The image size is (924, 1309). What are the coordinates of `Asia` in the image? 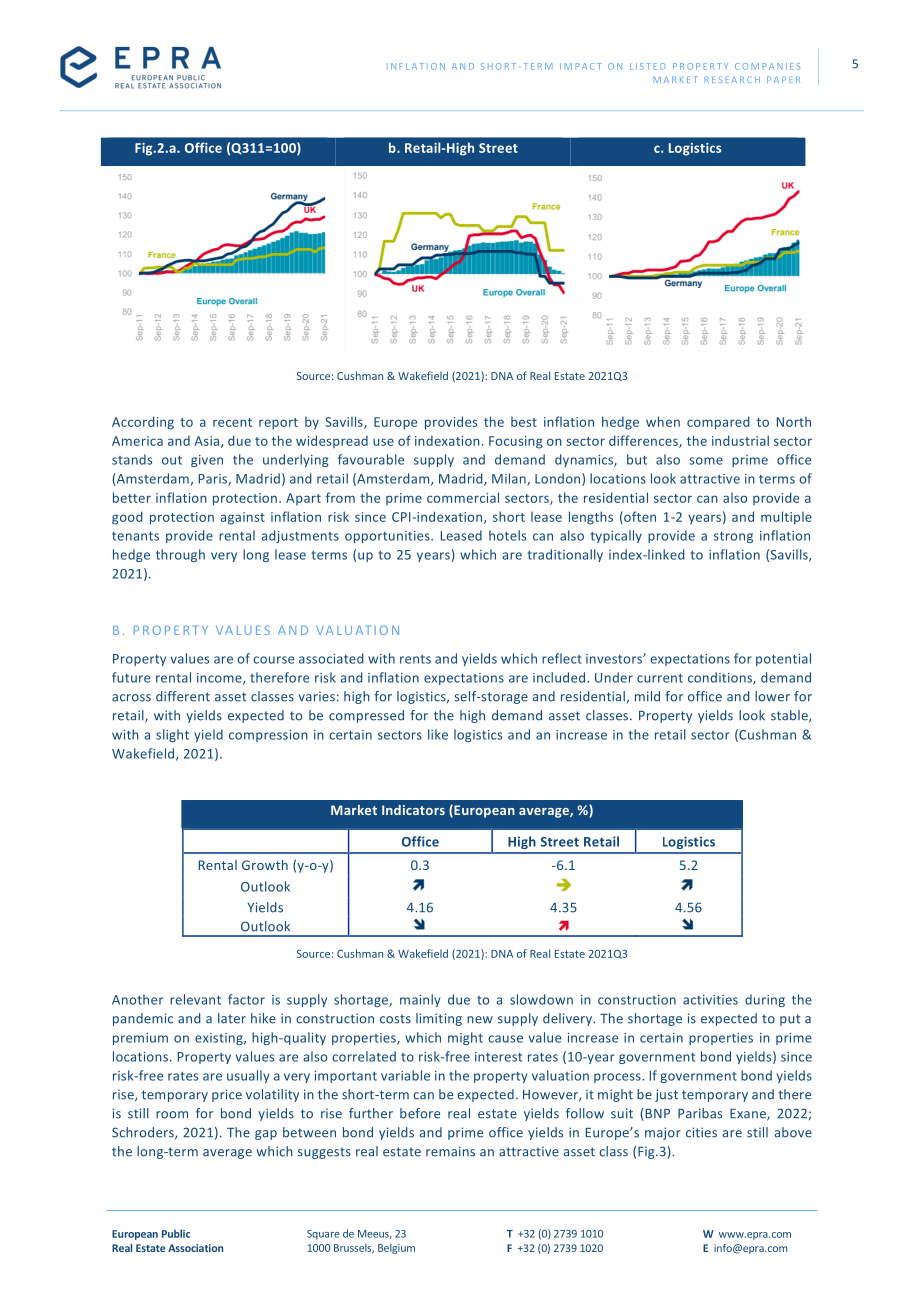 It's located at (208, 442).
